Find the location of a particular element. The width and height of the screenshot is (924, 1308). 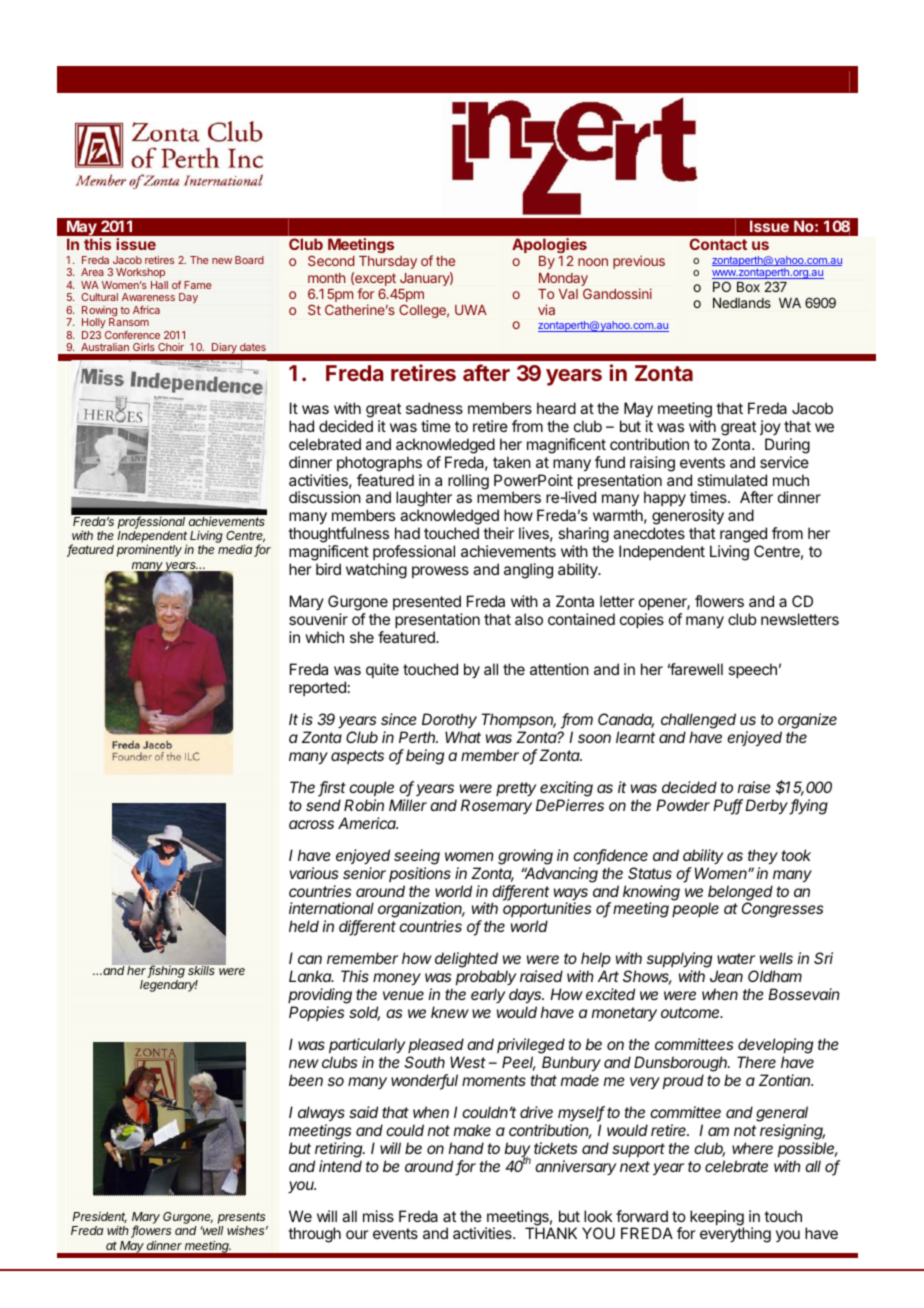

prominently is located at coordinates (149, 550).
